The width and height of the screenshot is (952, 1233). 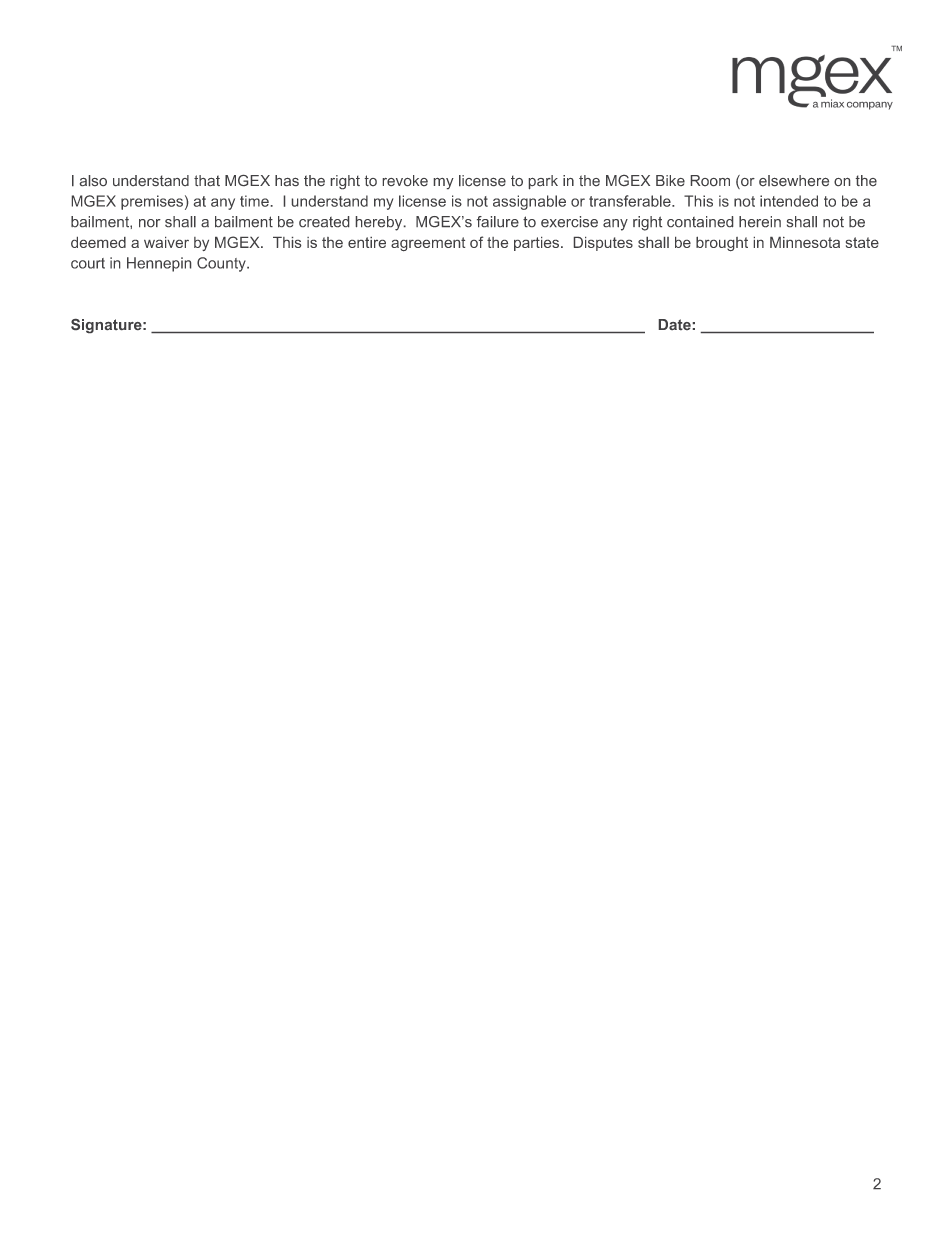 What do you see at coordinates (428, 244) in the screenshot?
I see `agreement` at bounding box center [428, 244].
